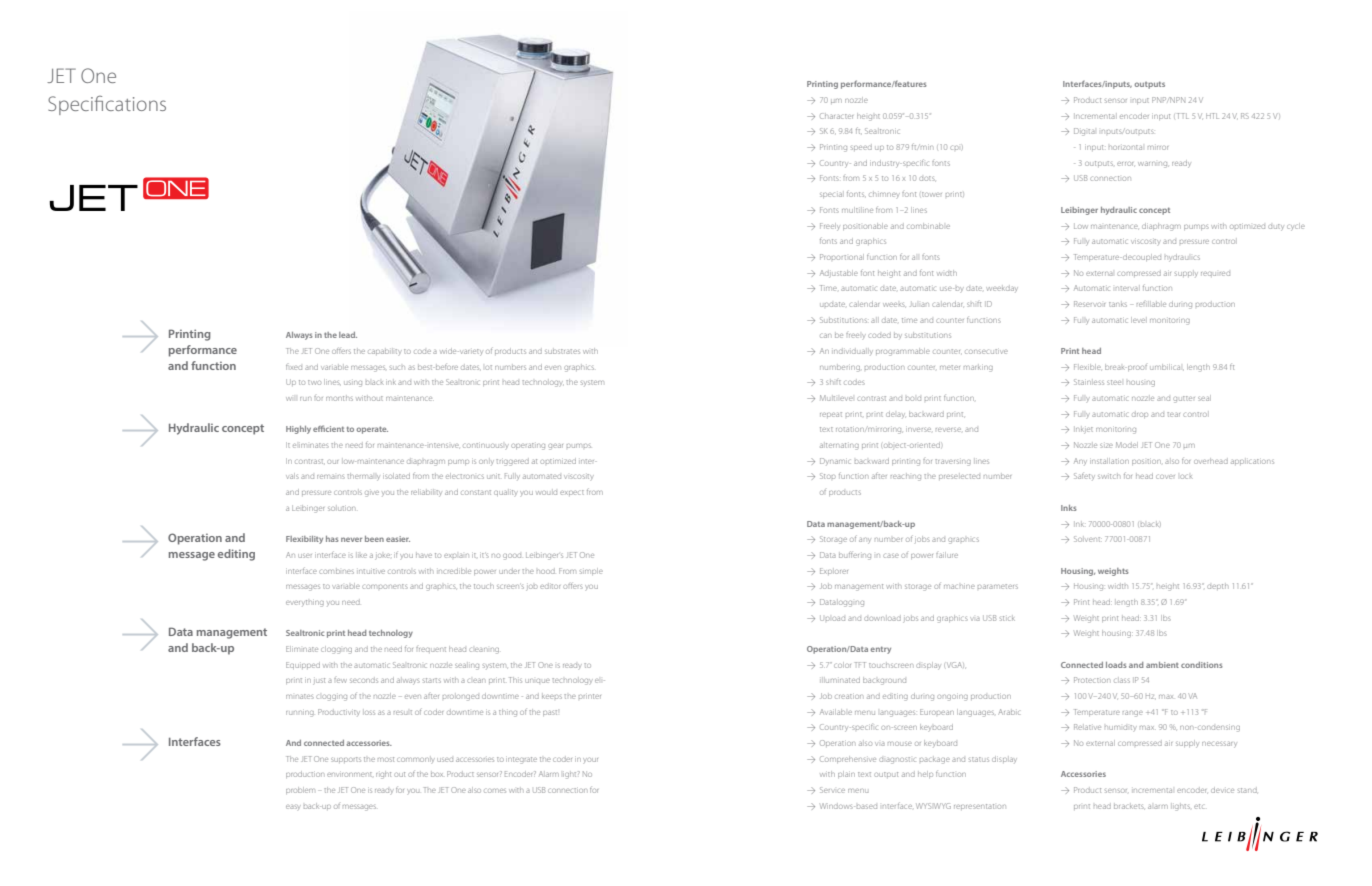  What do you see at coordinates (1167, 367) in the screenshot?
I see `umbilical` at bounding box center [1167, 367].
